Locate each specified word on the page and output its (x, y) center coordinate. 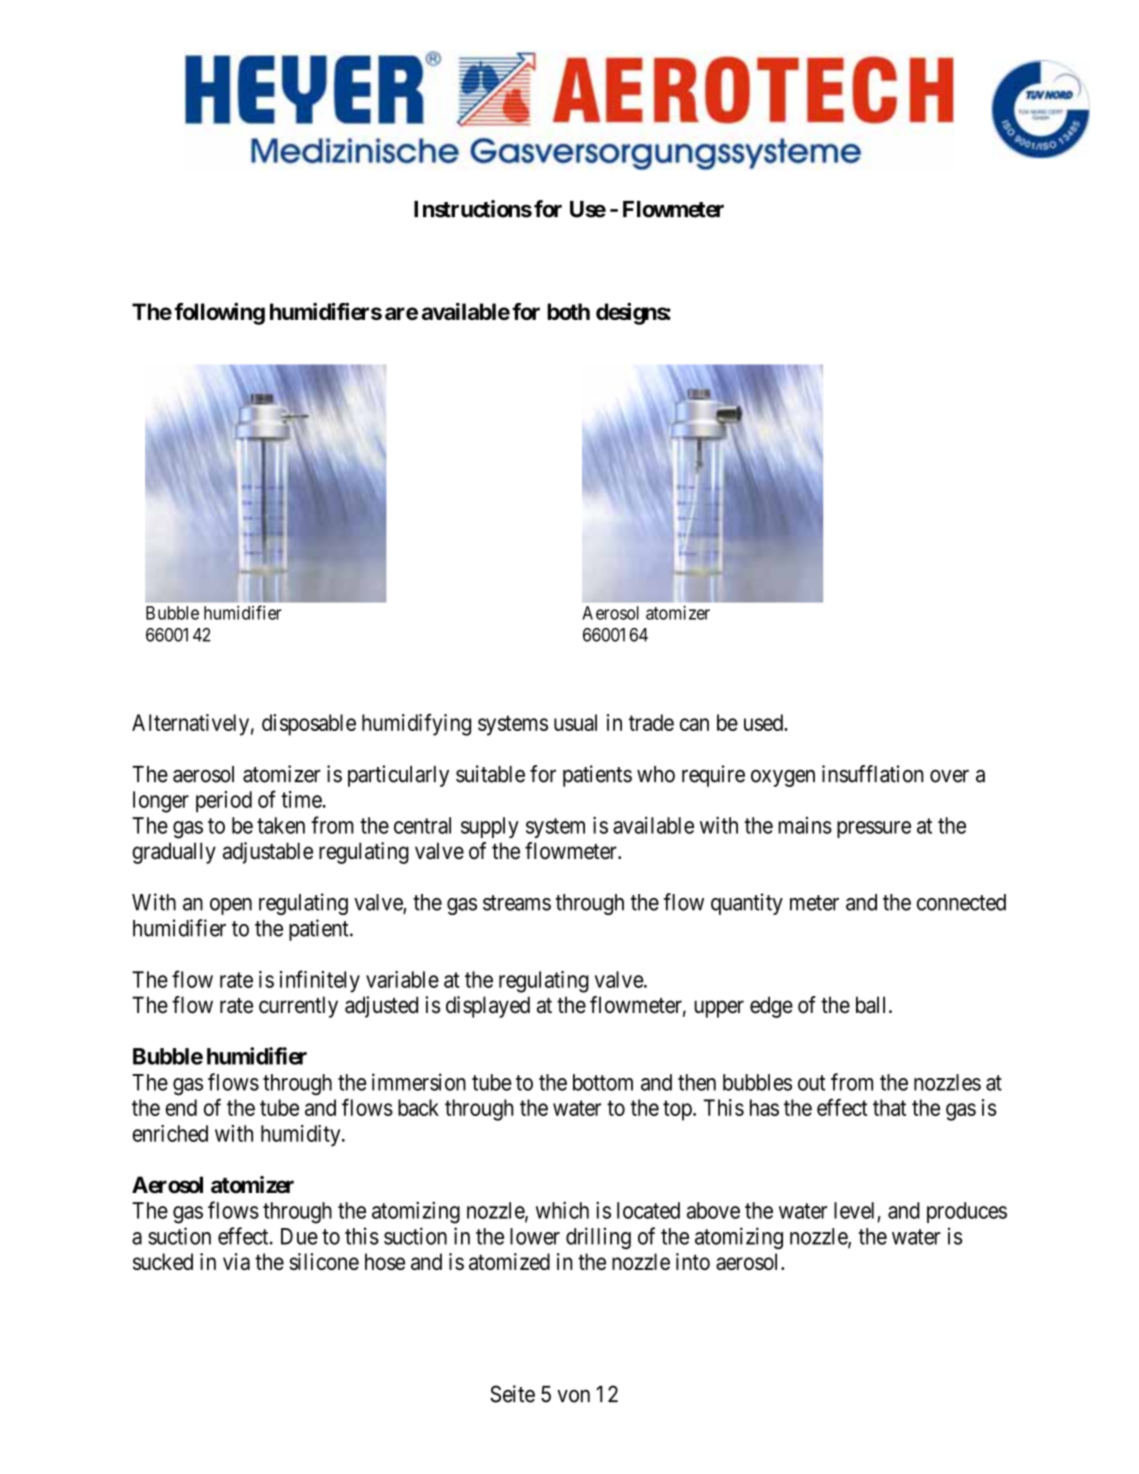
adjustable (268, 853)
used (764, 722)
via (236, 1261)
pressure (874, 829)
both (568, 311)
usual (575, 722)
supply (490, 827)
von (573, 1396)
